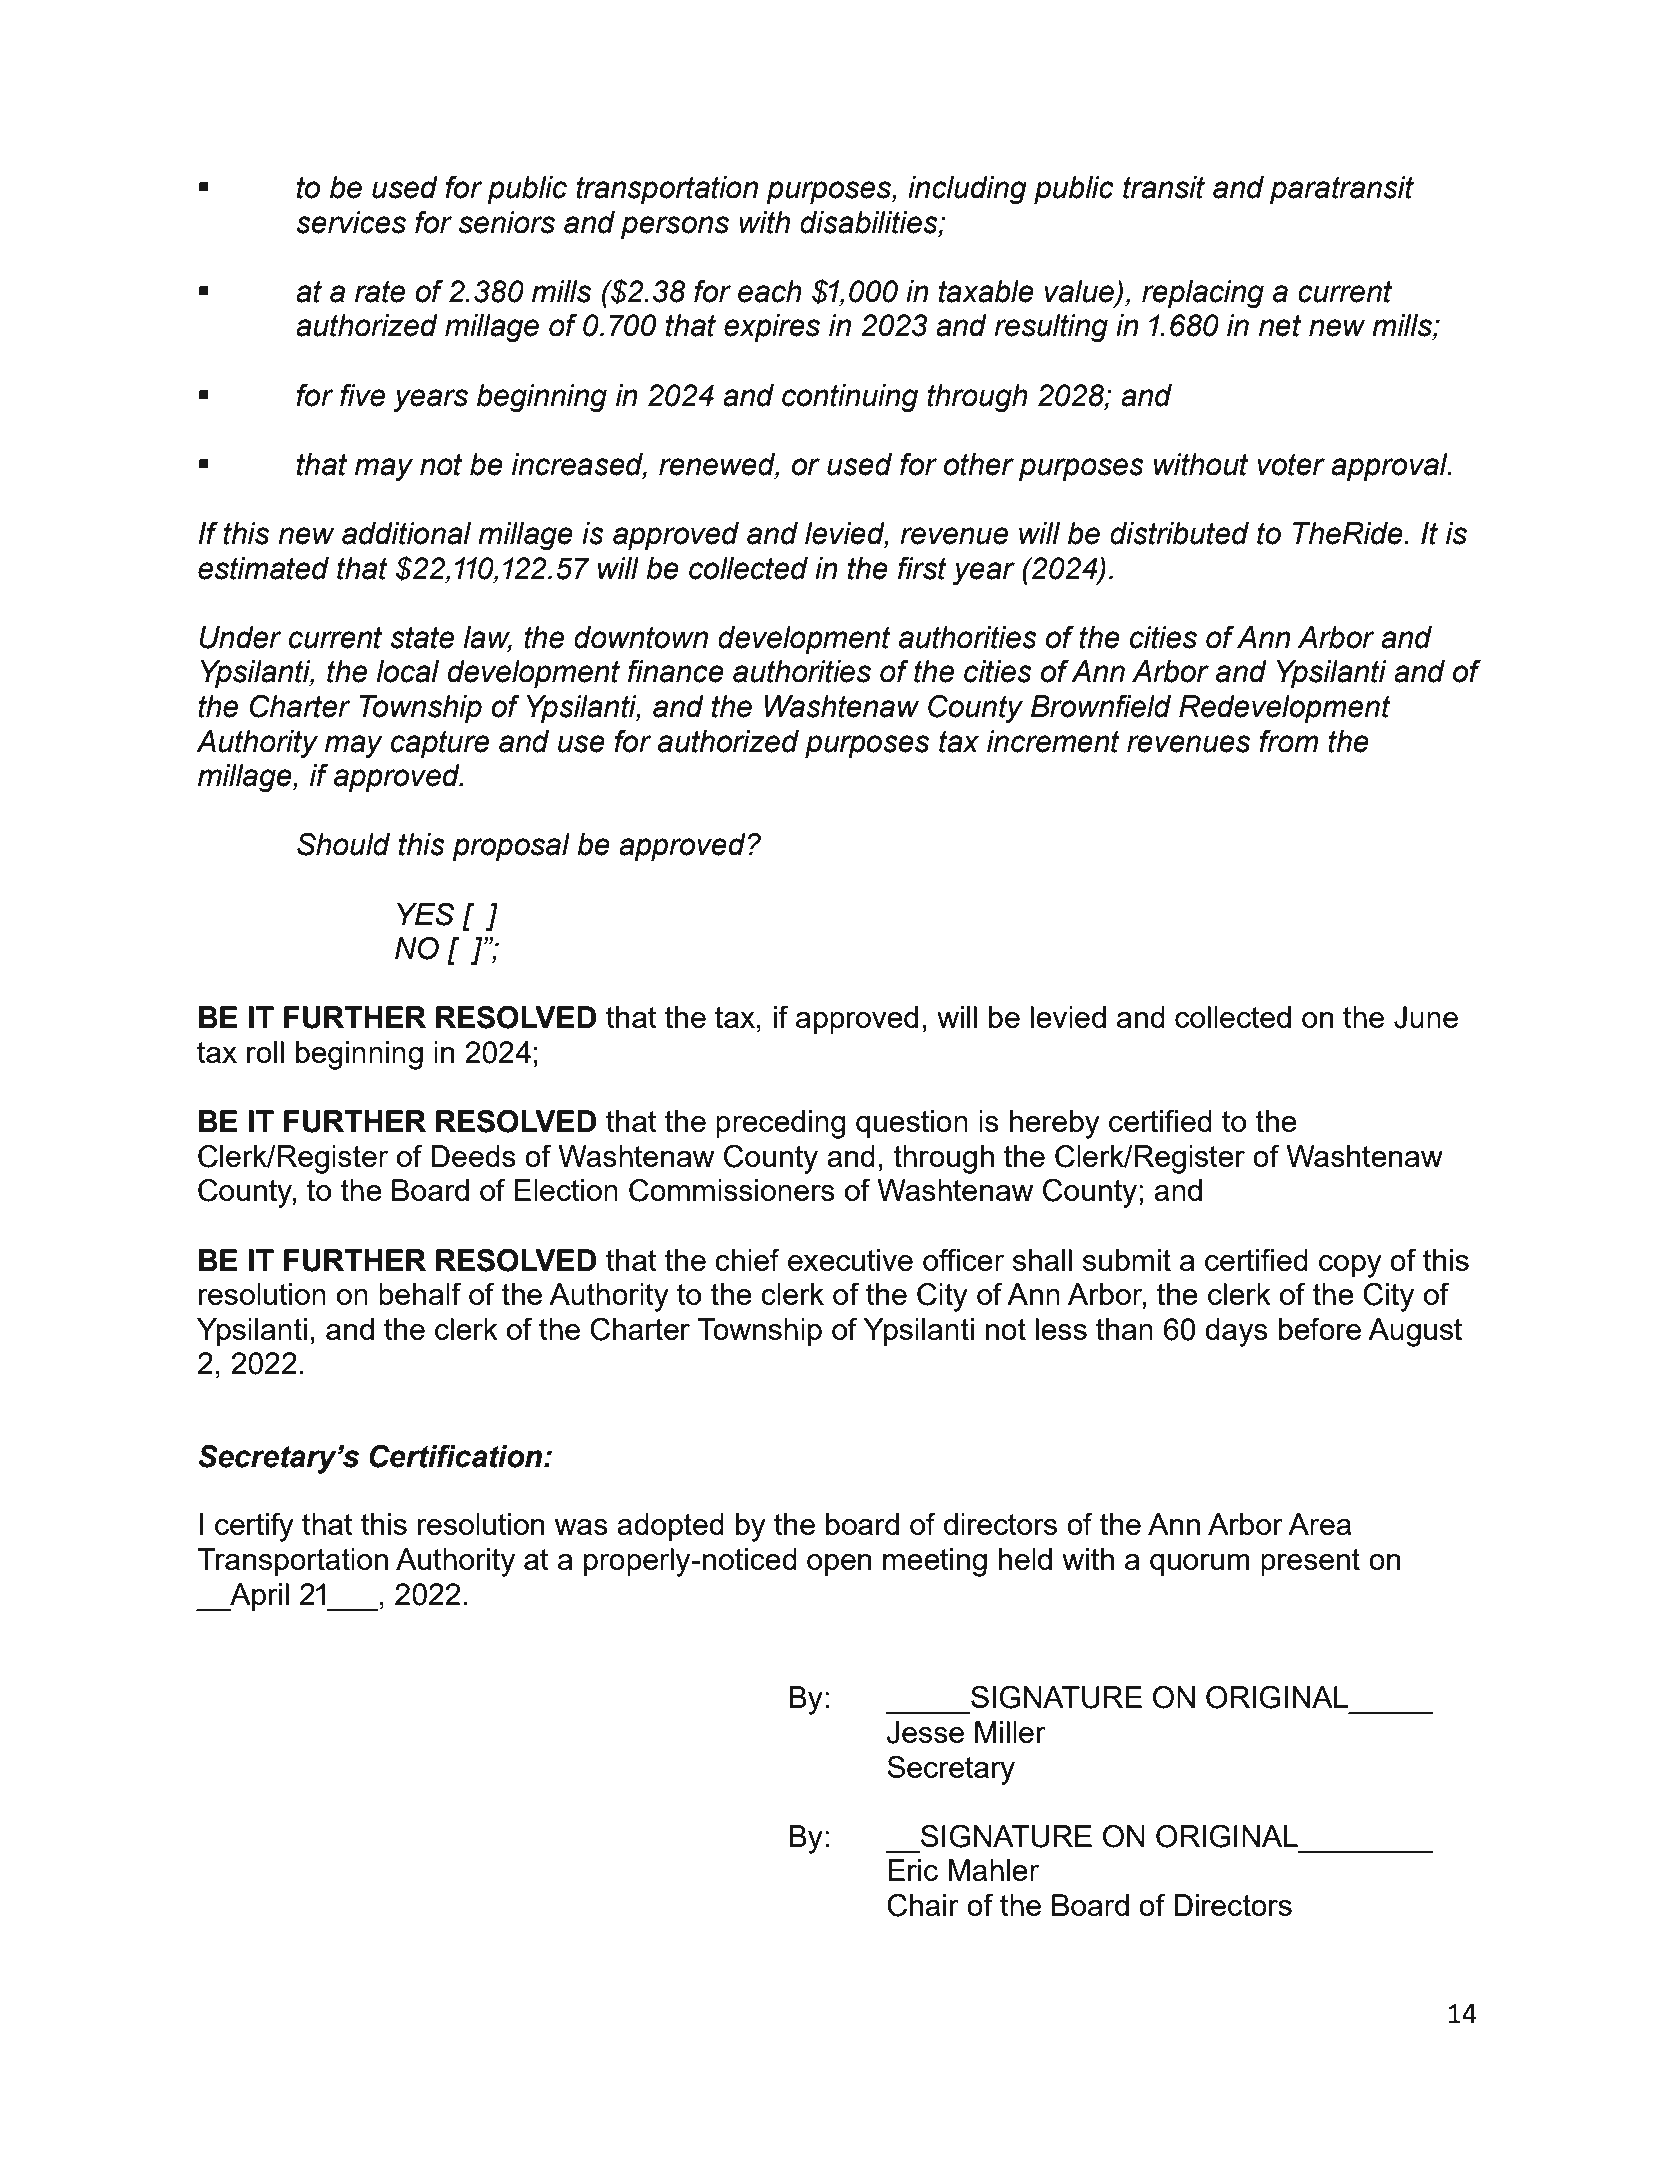 This page has height=2166, width=1674. Describe the element at coordinates (1426, 1017) in the page. I see `June` at that location.
